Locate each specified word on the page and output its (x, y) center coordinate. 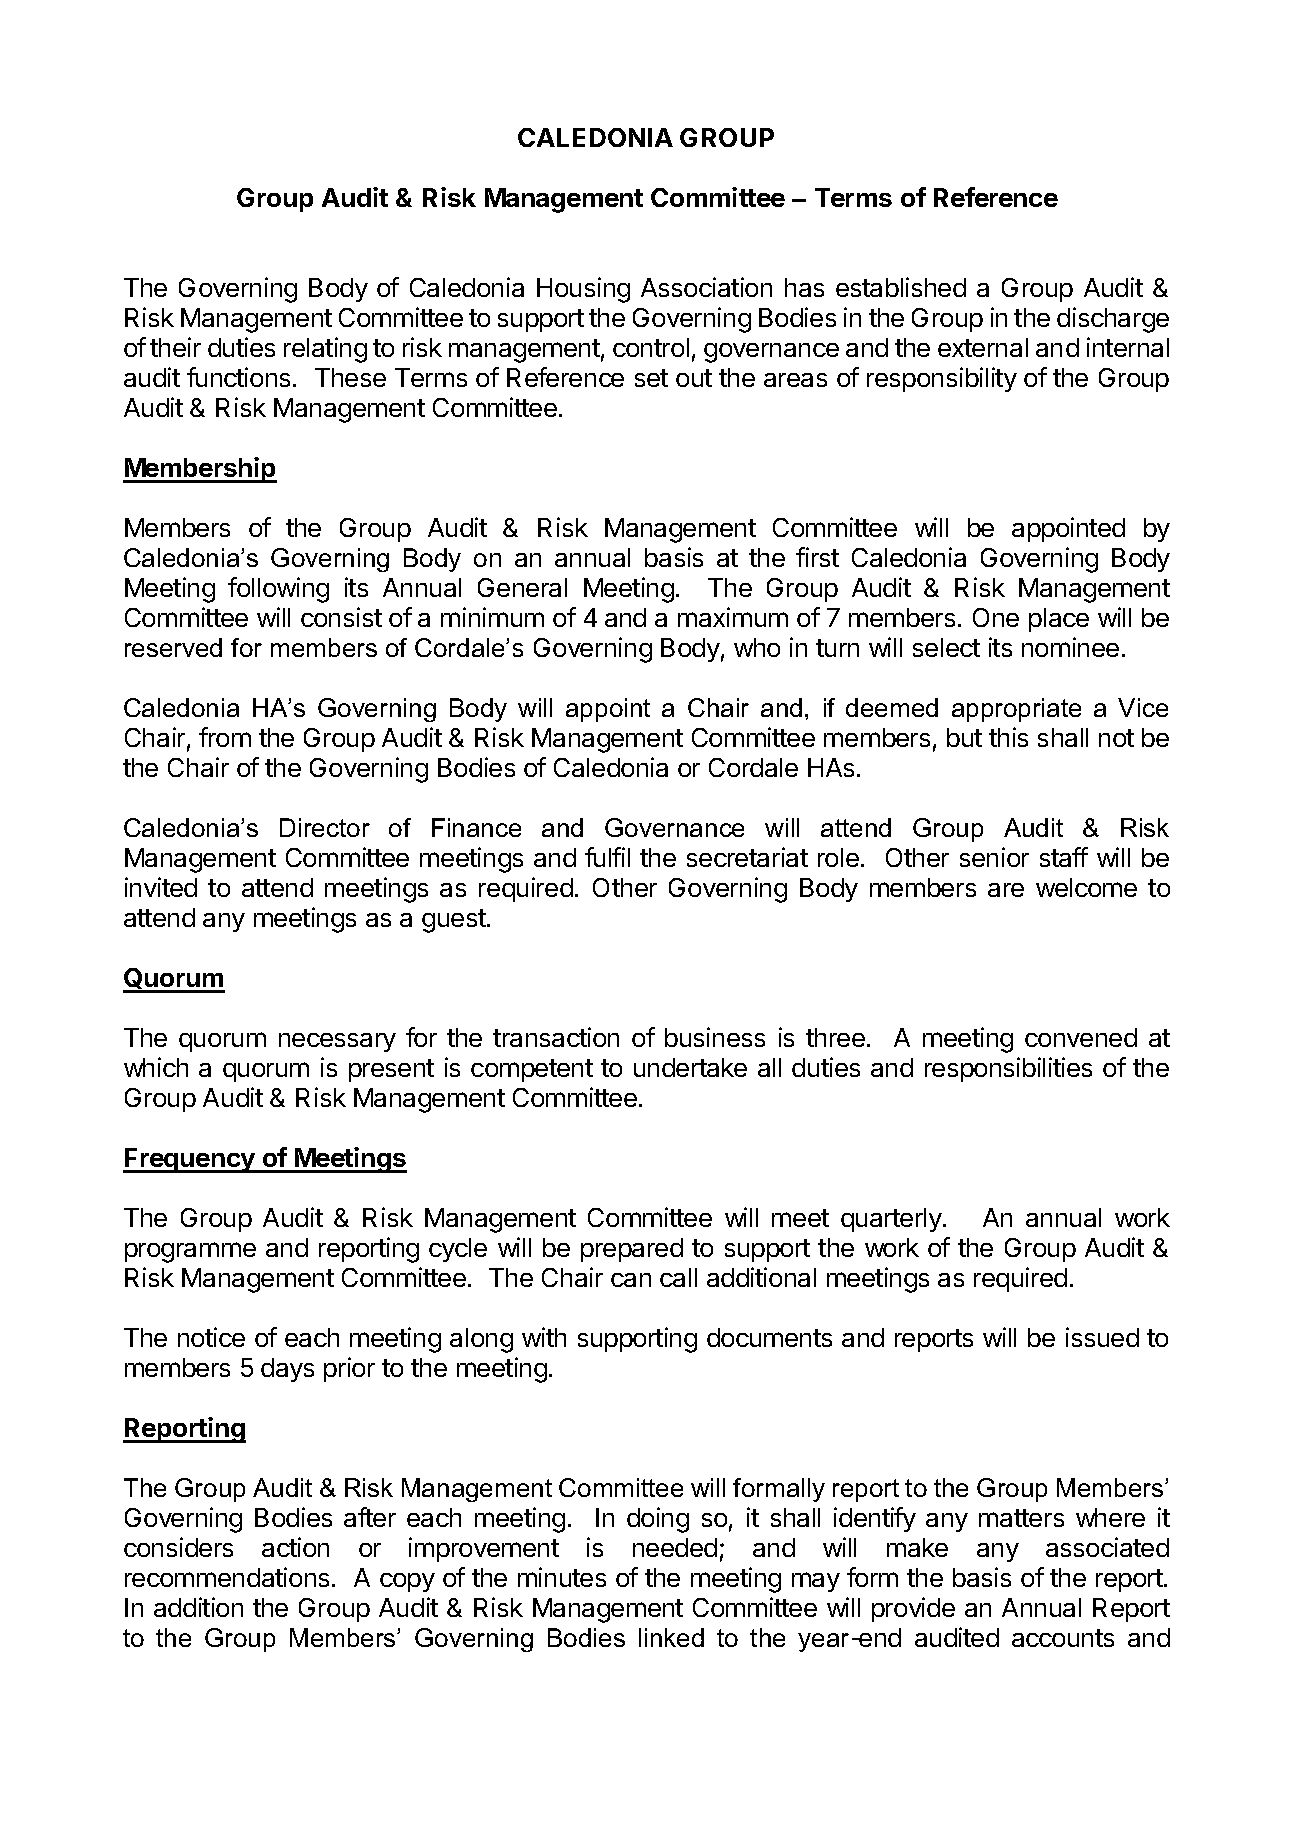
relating (325, 350)
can (631, 1280)
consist (341, 617)
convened (1081, 1037)
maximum (733, 617)
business (715, 1037)
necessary (337, 1042)
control (651, 347)
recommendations (227, 1577)
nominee (1070, 647)
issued (1102, 1337)
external (983, 347)
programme (190, 1252)
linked (671, 1637)
